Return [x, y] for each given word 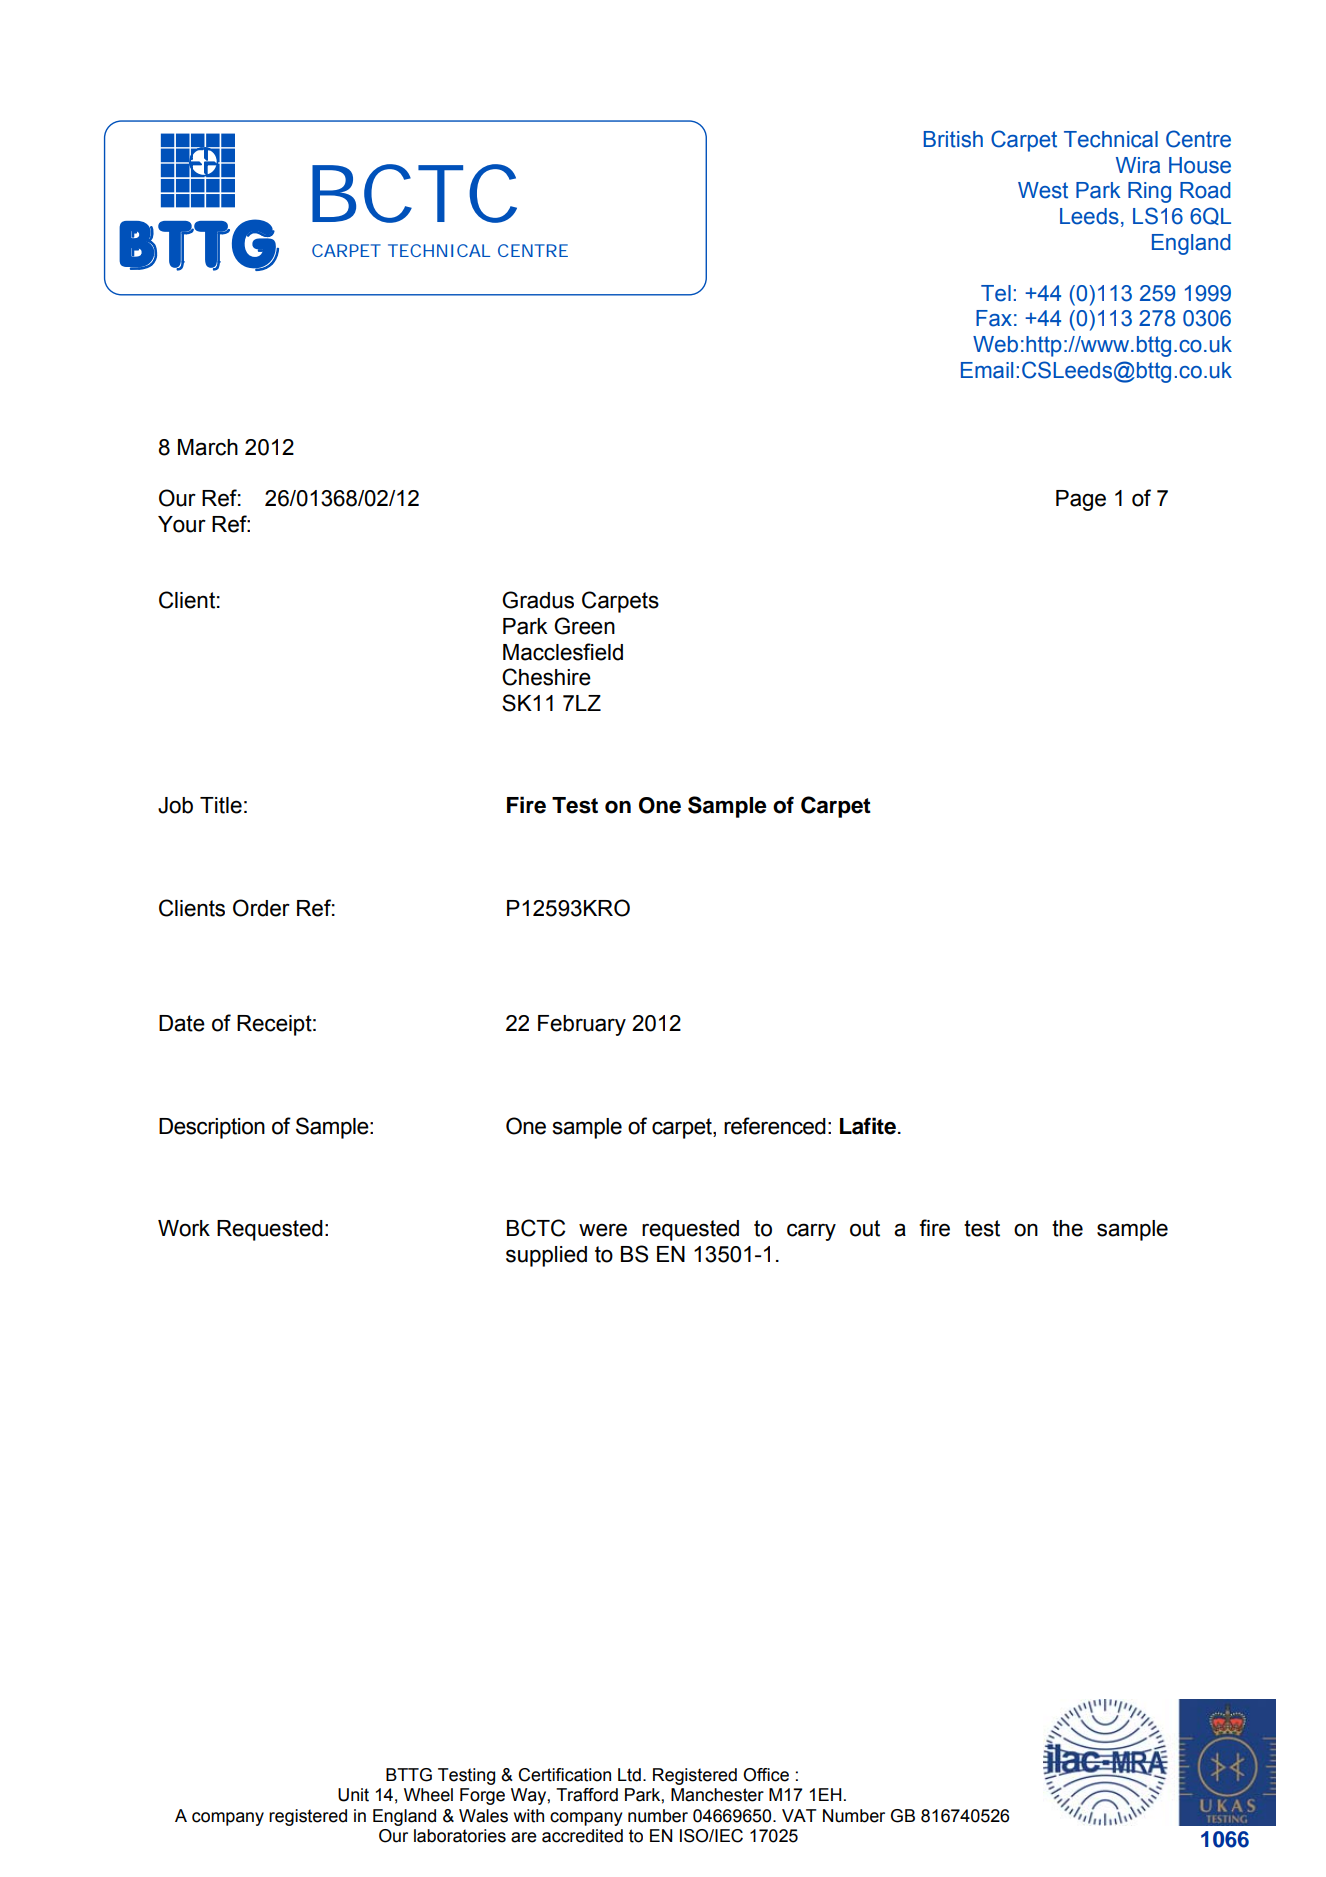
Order [261, 908]
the [1067, 1228]
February [582, 1025]
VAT [799, 1815]
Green [584, 626]
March [208, 447]
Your [182, 524]
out [865, 1228]
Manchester [717, 1795]
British [953, 139]
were [603, 1230]
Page [1081, 500]
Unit [353, 1795]
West [1043, 190]
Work [184, 1228]
